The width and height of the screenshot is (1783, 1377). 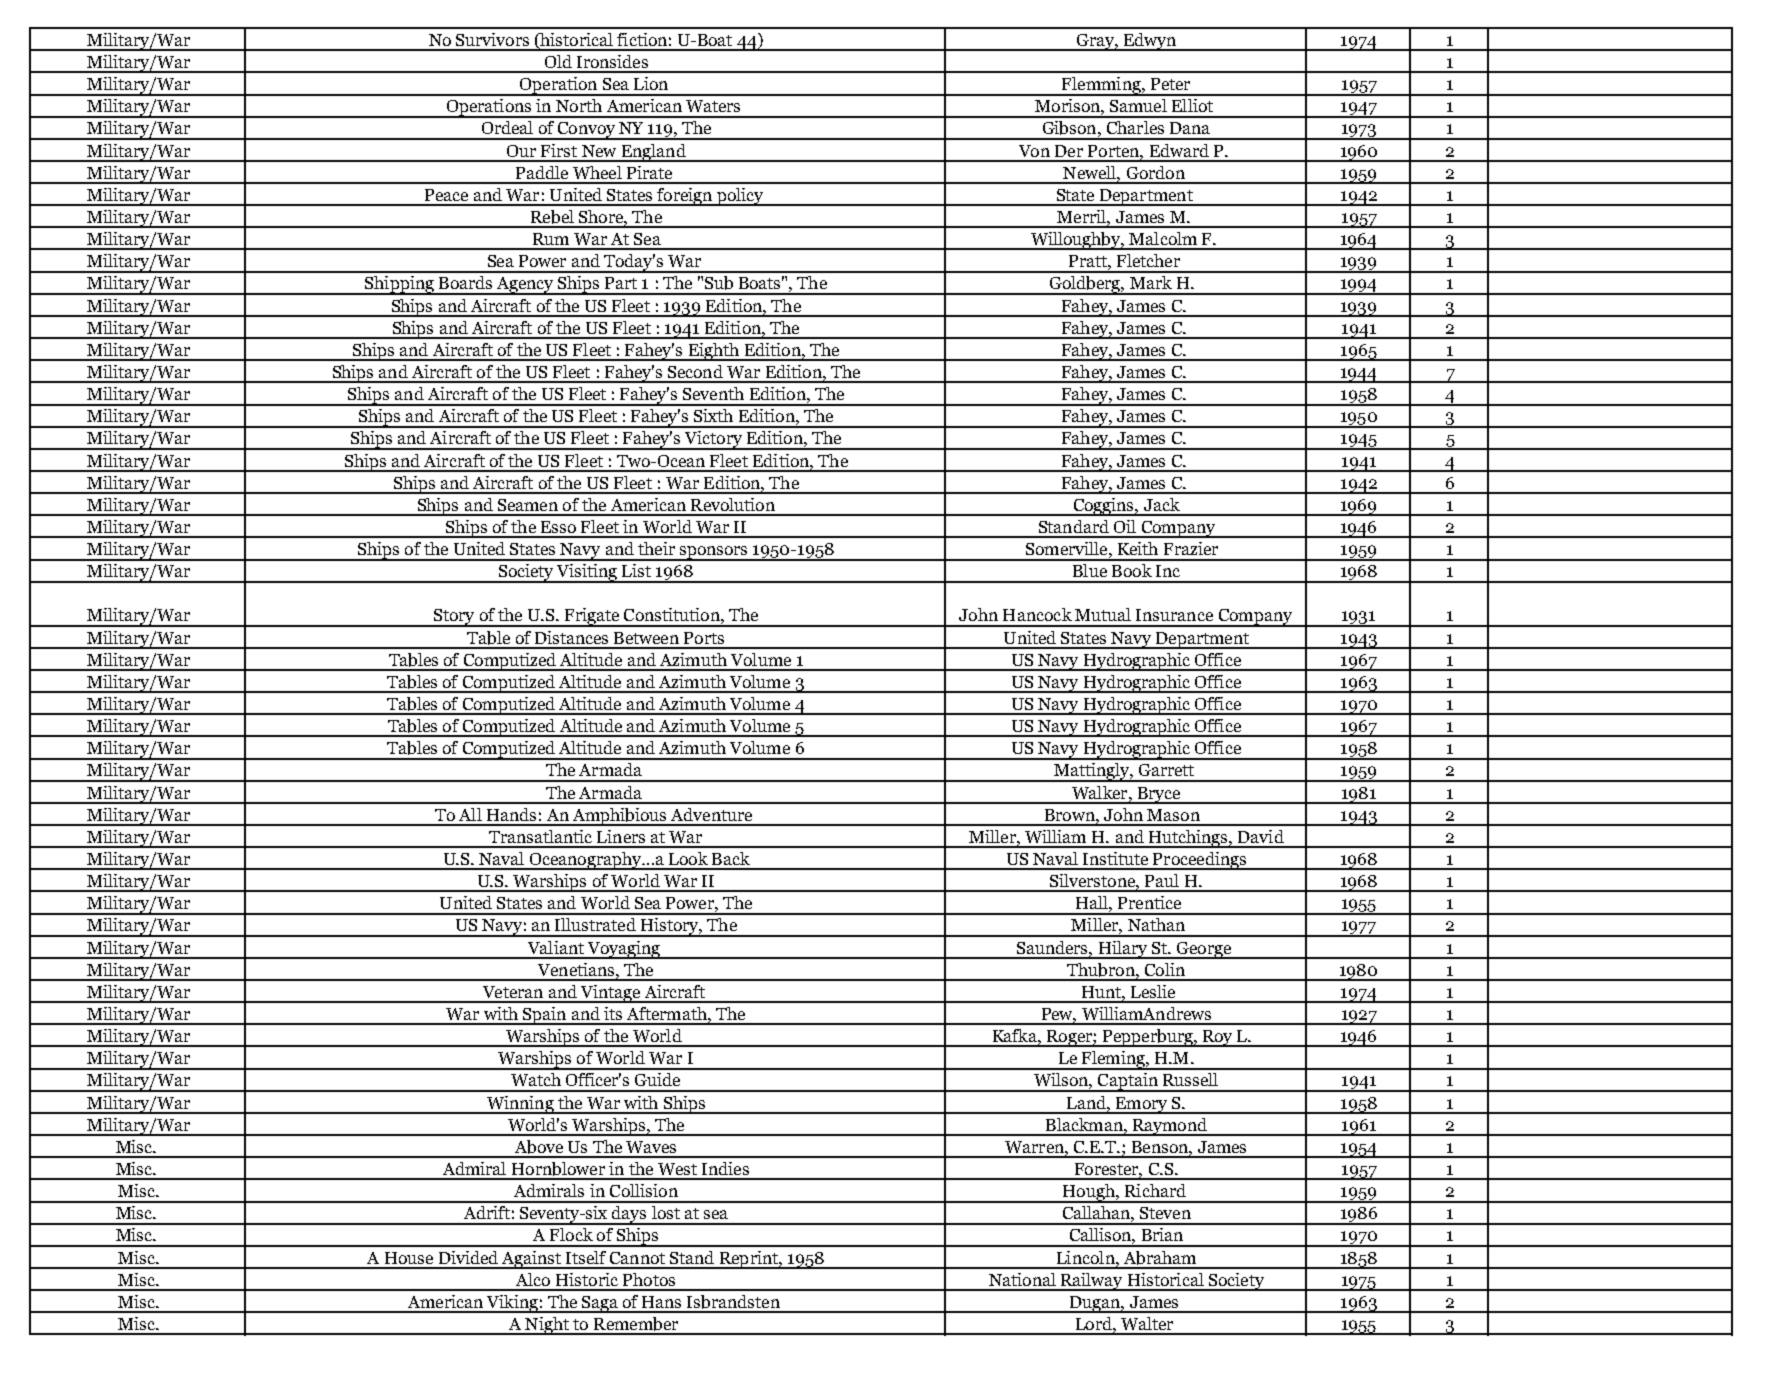 I want to click on sponsors, so click(x=714, y=553).
